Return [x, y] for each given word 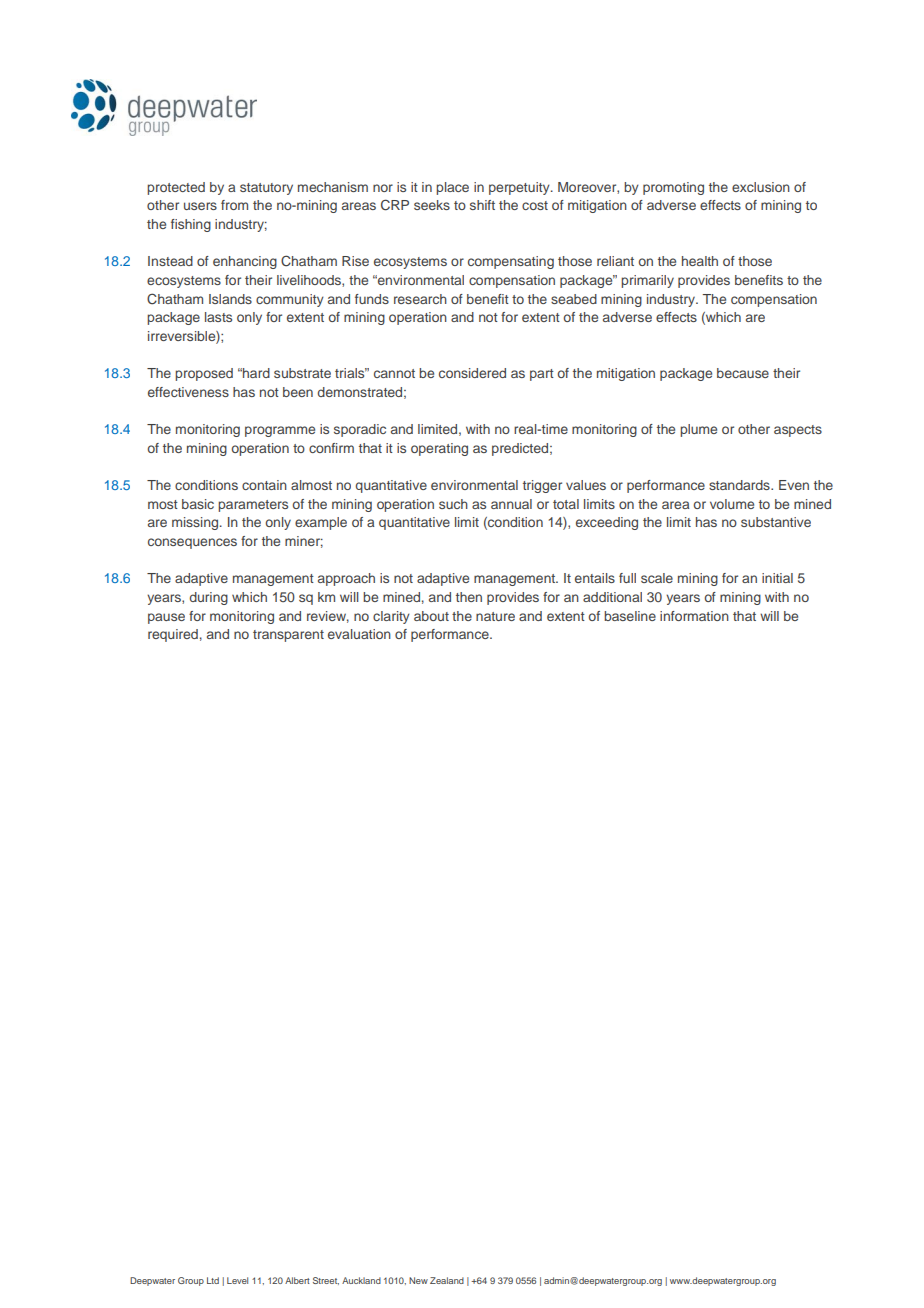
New [418, 1280]
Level [237, 1280]
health [700, 261]
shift [482, 205]
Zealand [447, 1280]
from [234, 205]
